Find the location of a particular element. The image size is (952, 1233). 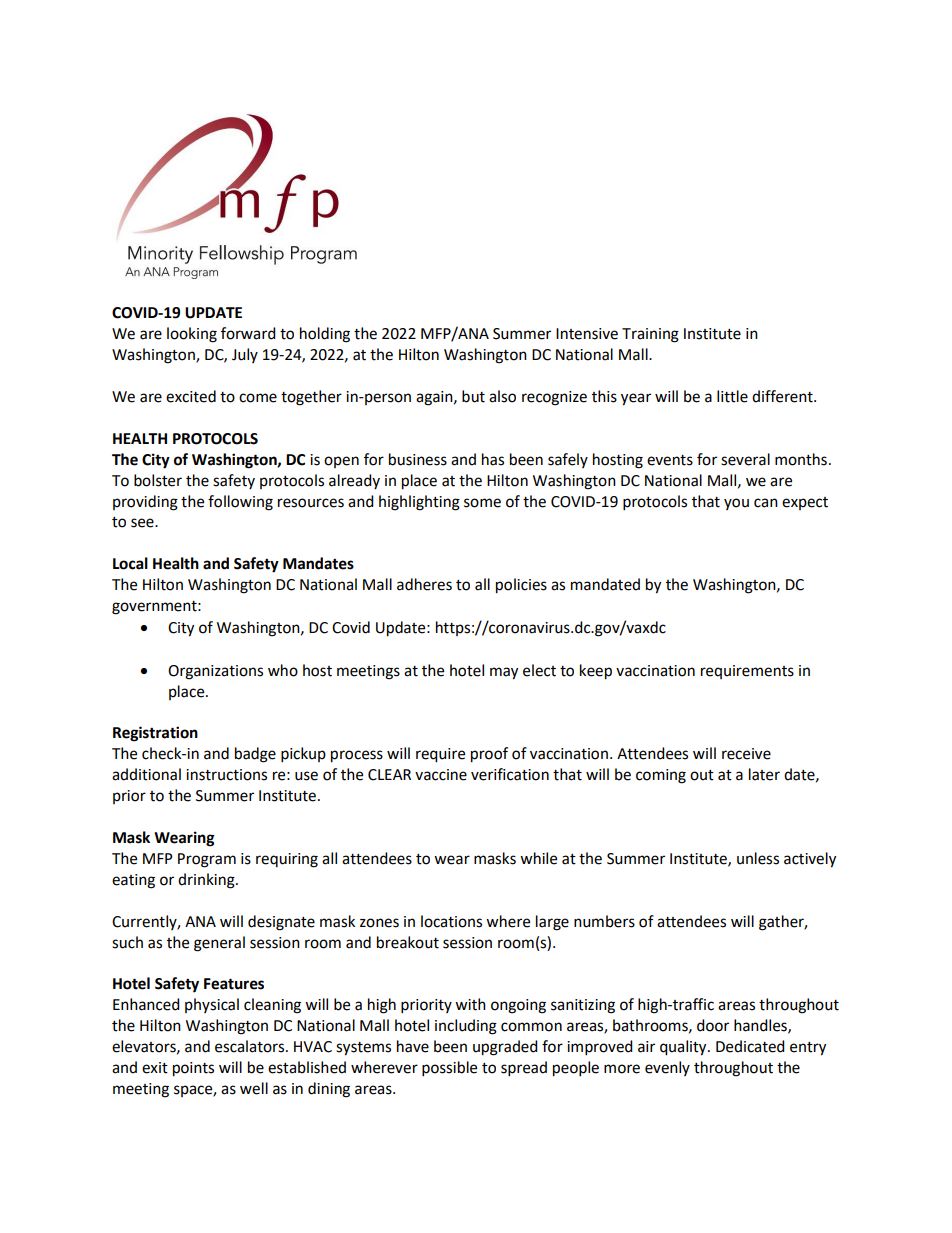

while is located at coordinates (538, 858).
